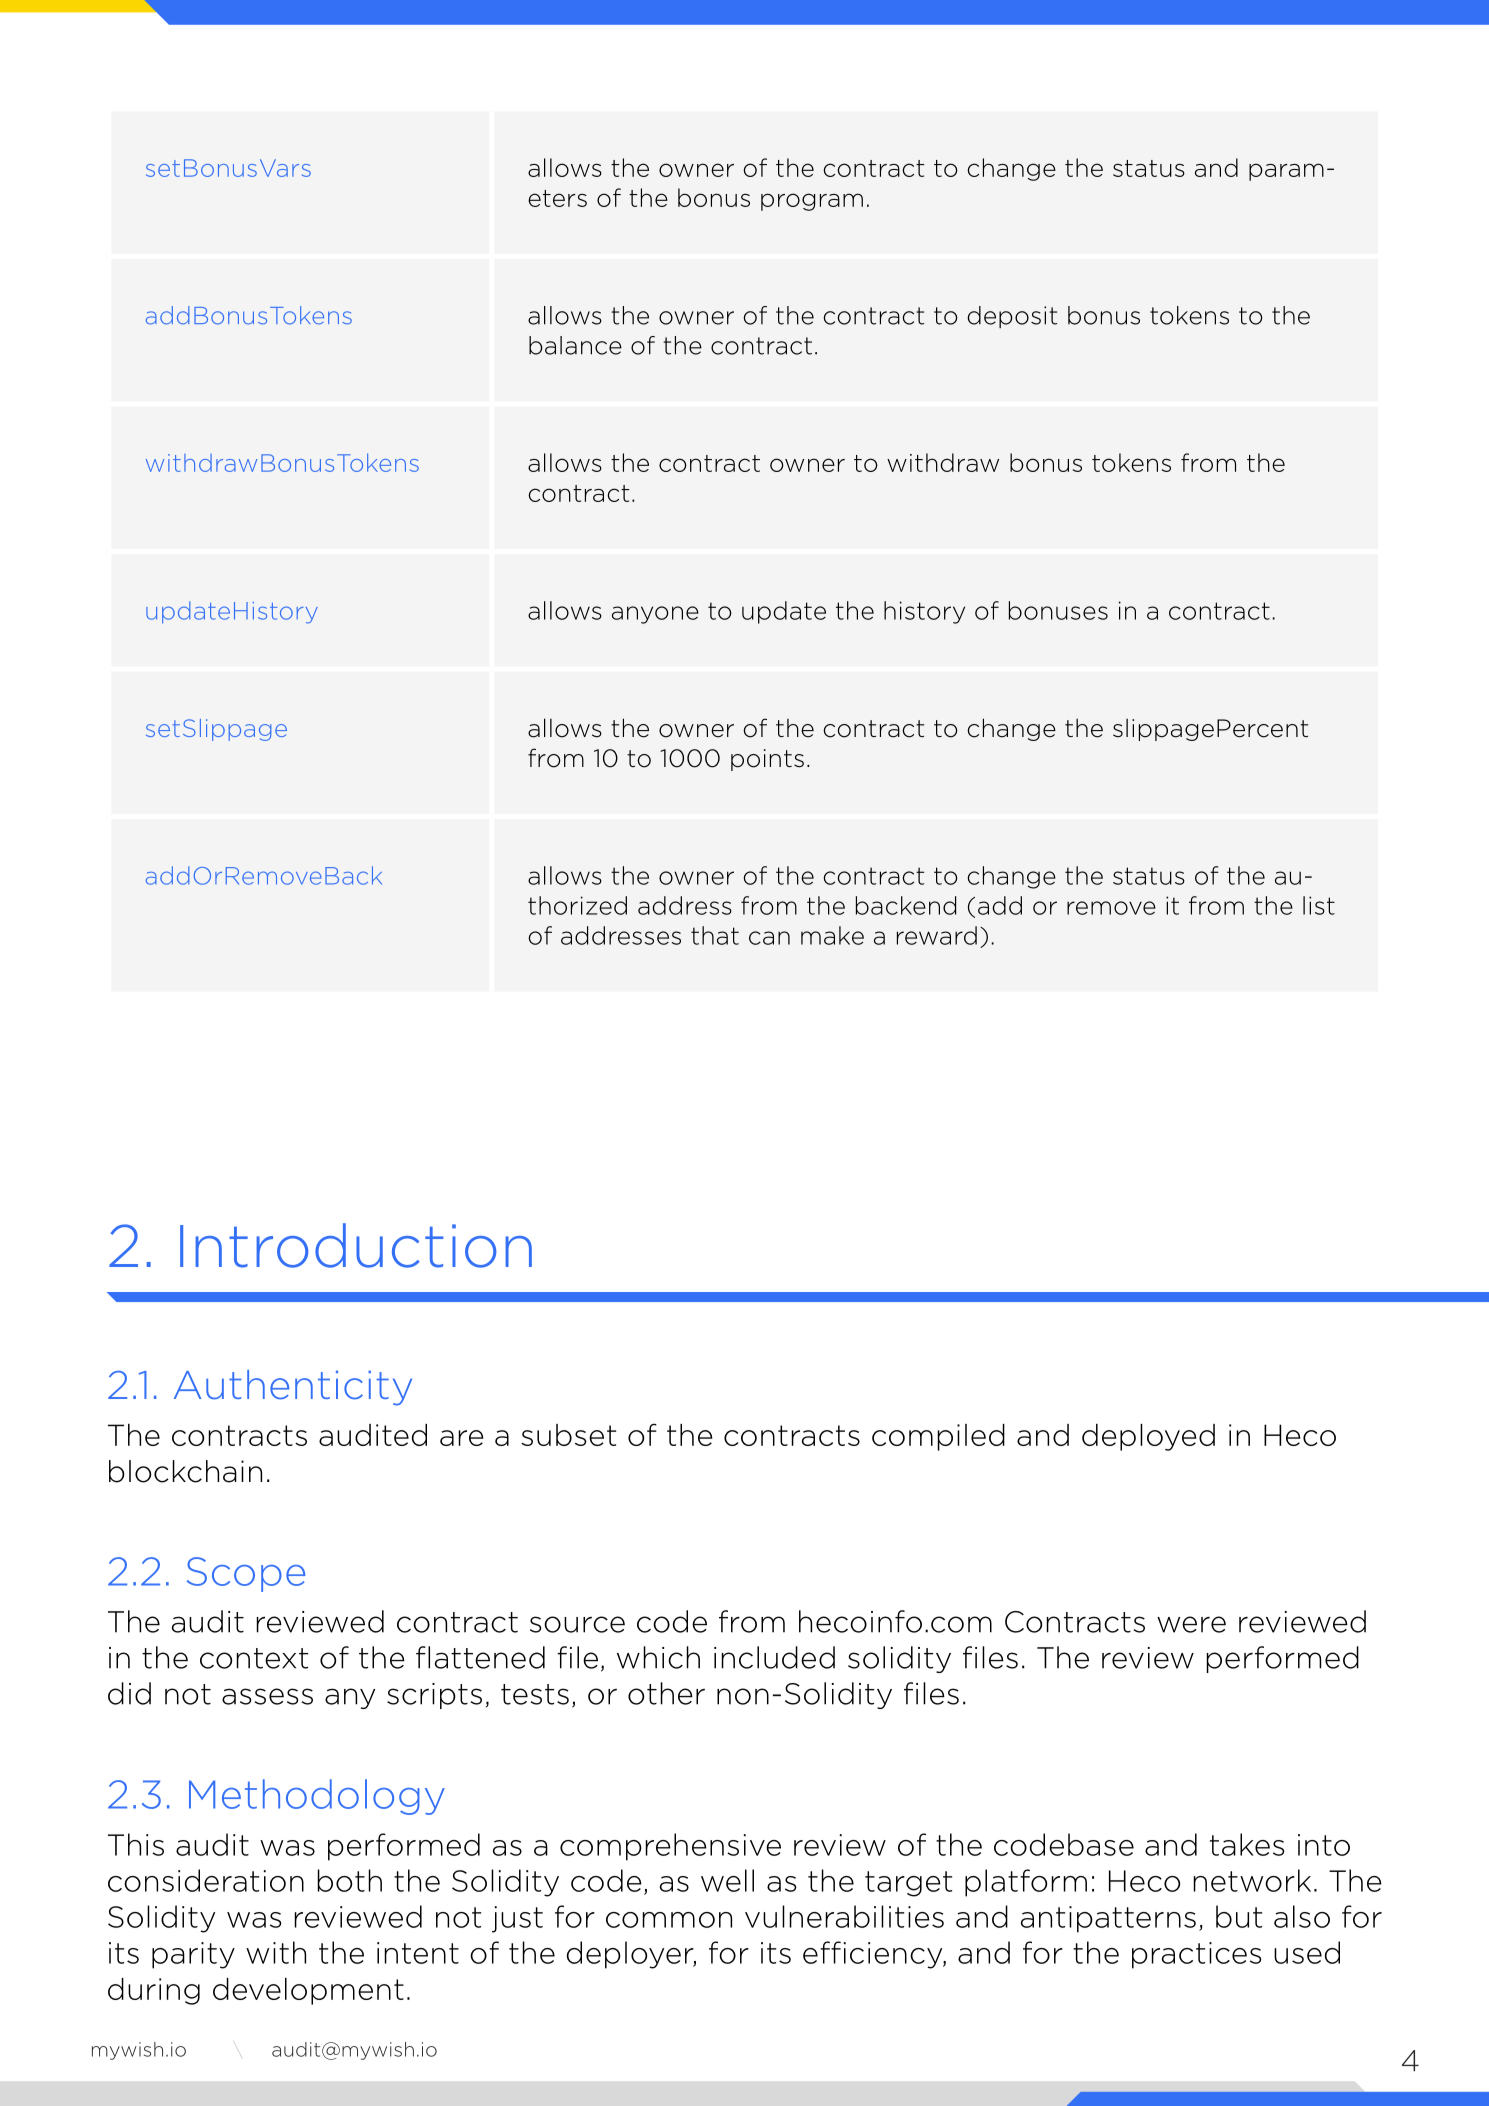 The image size is (1489, 2106). Describe the element at coordinates (812, 202) in the document. I see `program` at that location.
